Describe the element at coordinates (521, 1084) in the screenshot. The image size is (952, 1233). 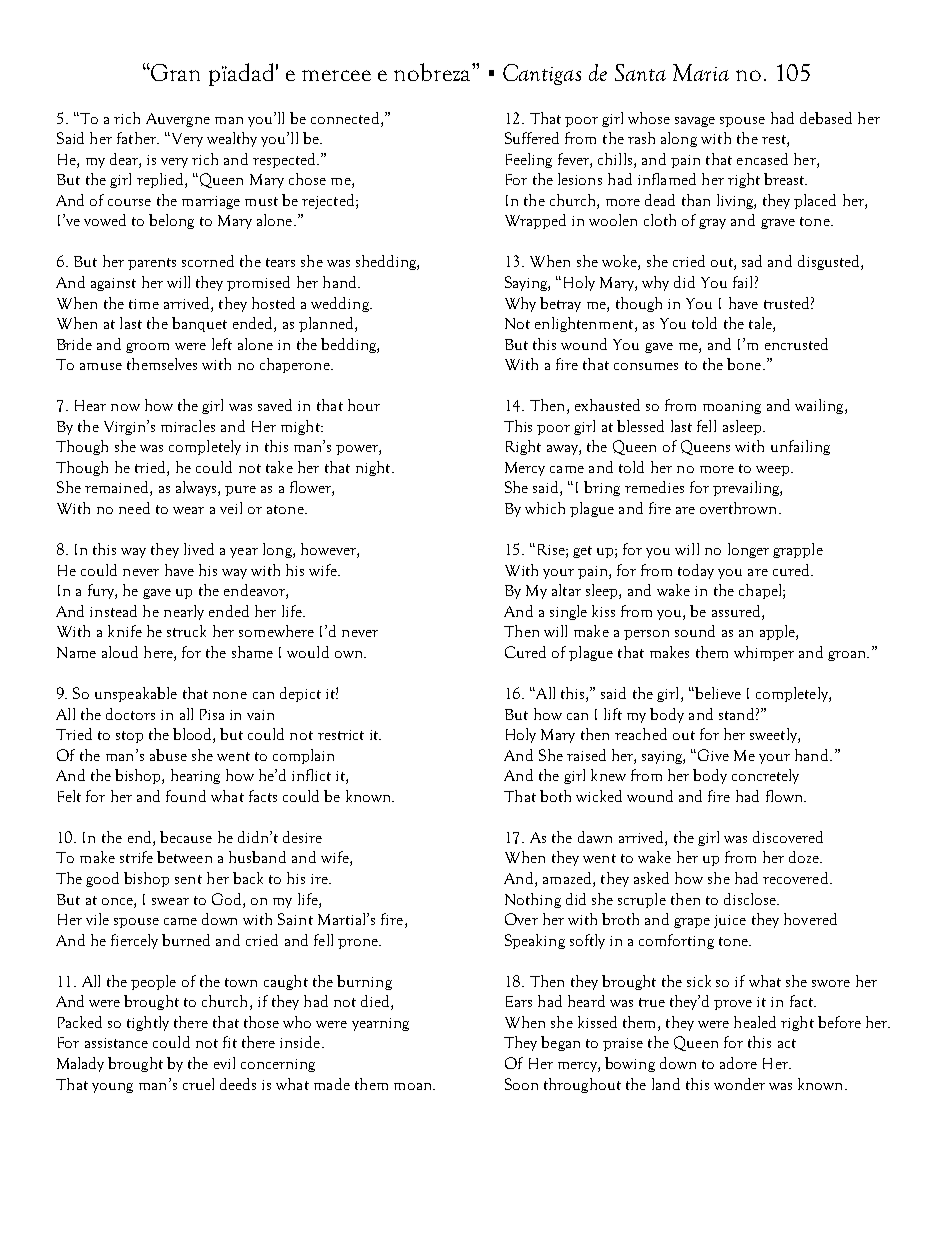
I see `Soon` at that location.
